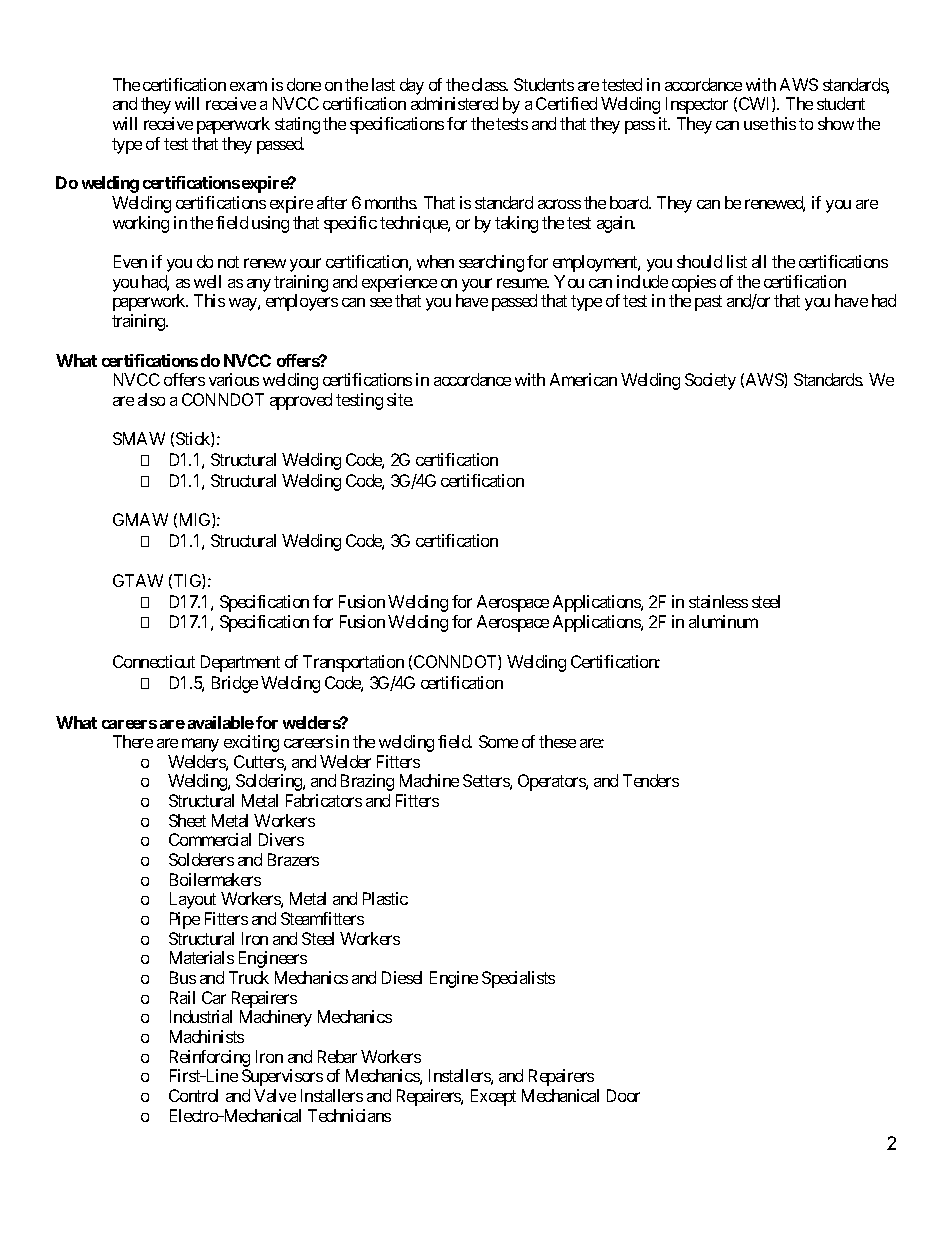 The height and width of the page is (1233, 952). Describe the element at coordinates (234, 379) in the page. I see `various` at that location.
